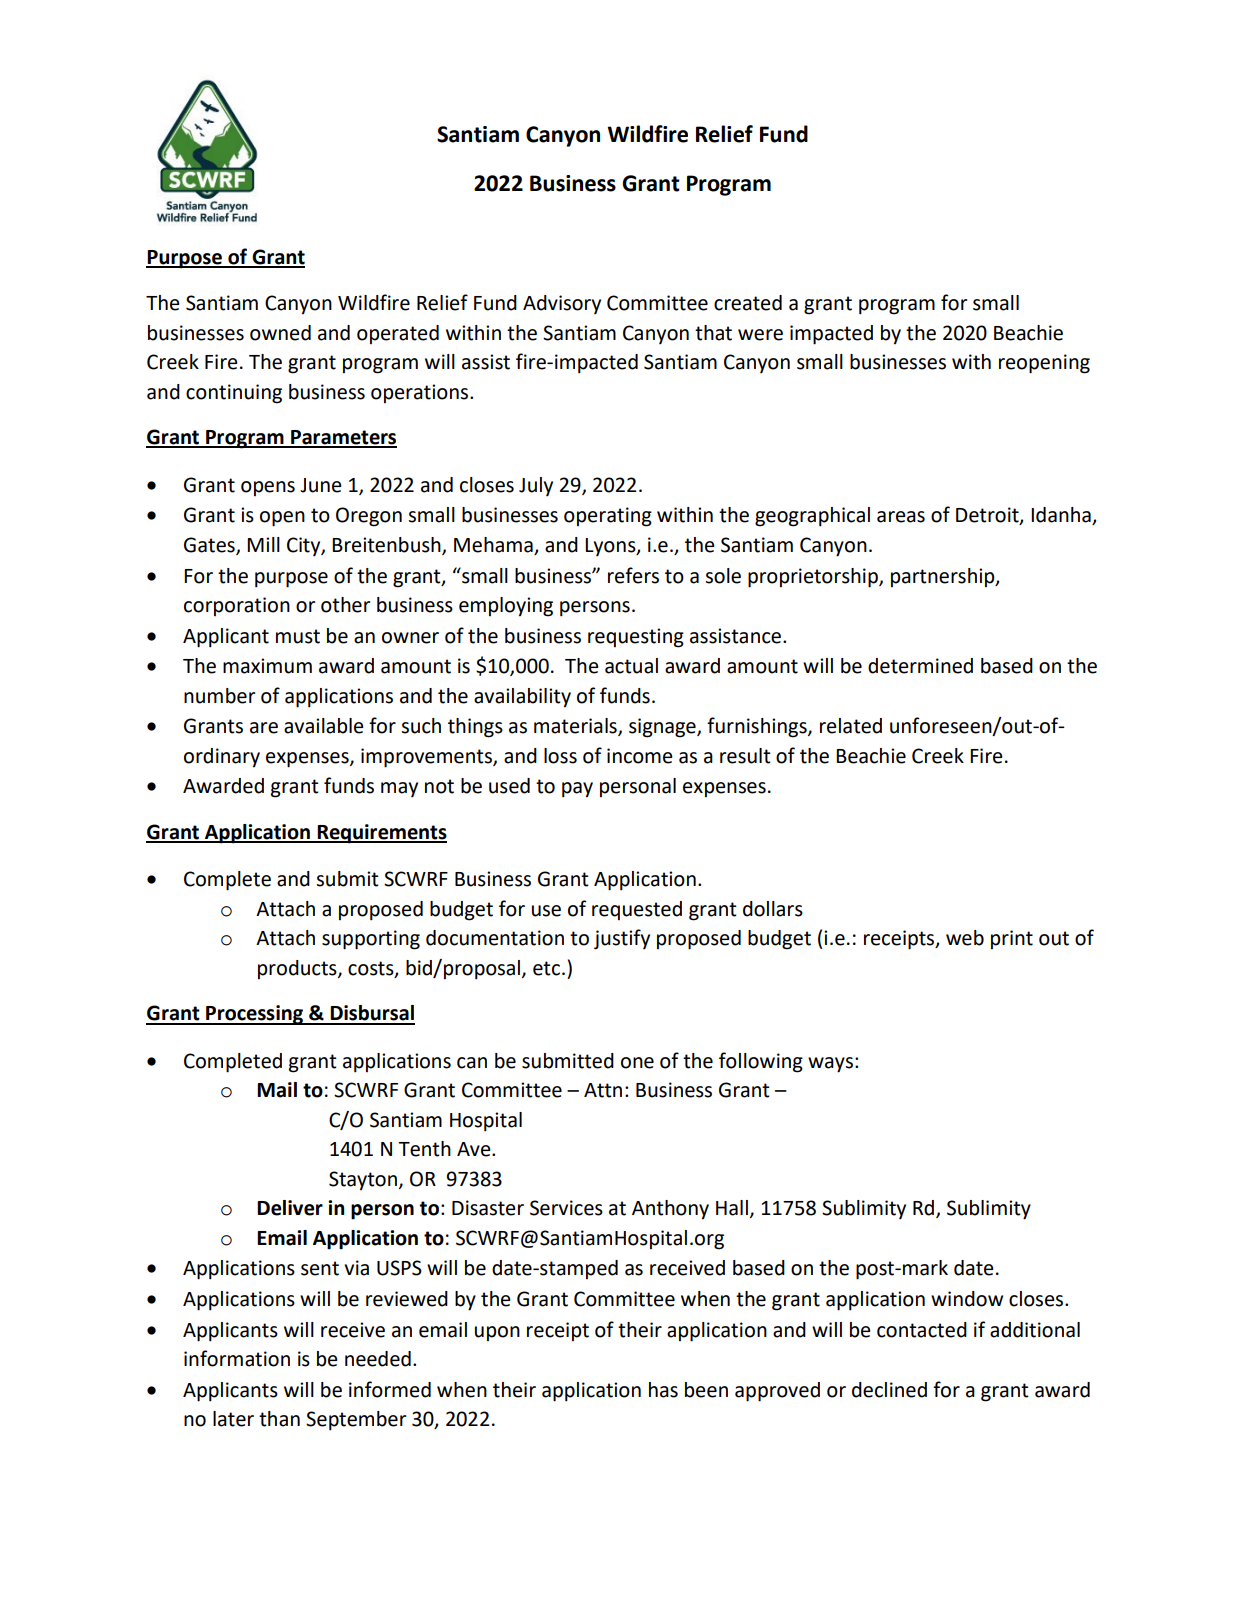  I want to click on ways, so click(830, 1065).
